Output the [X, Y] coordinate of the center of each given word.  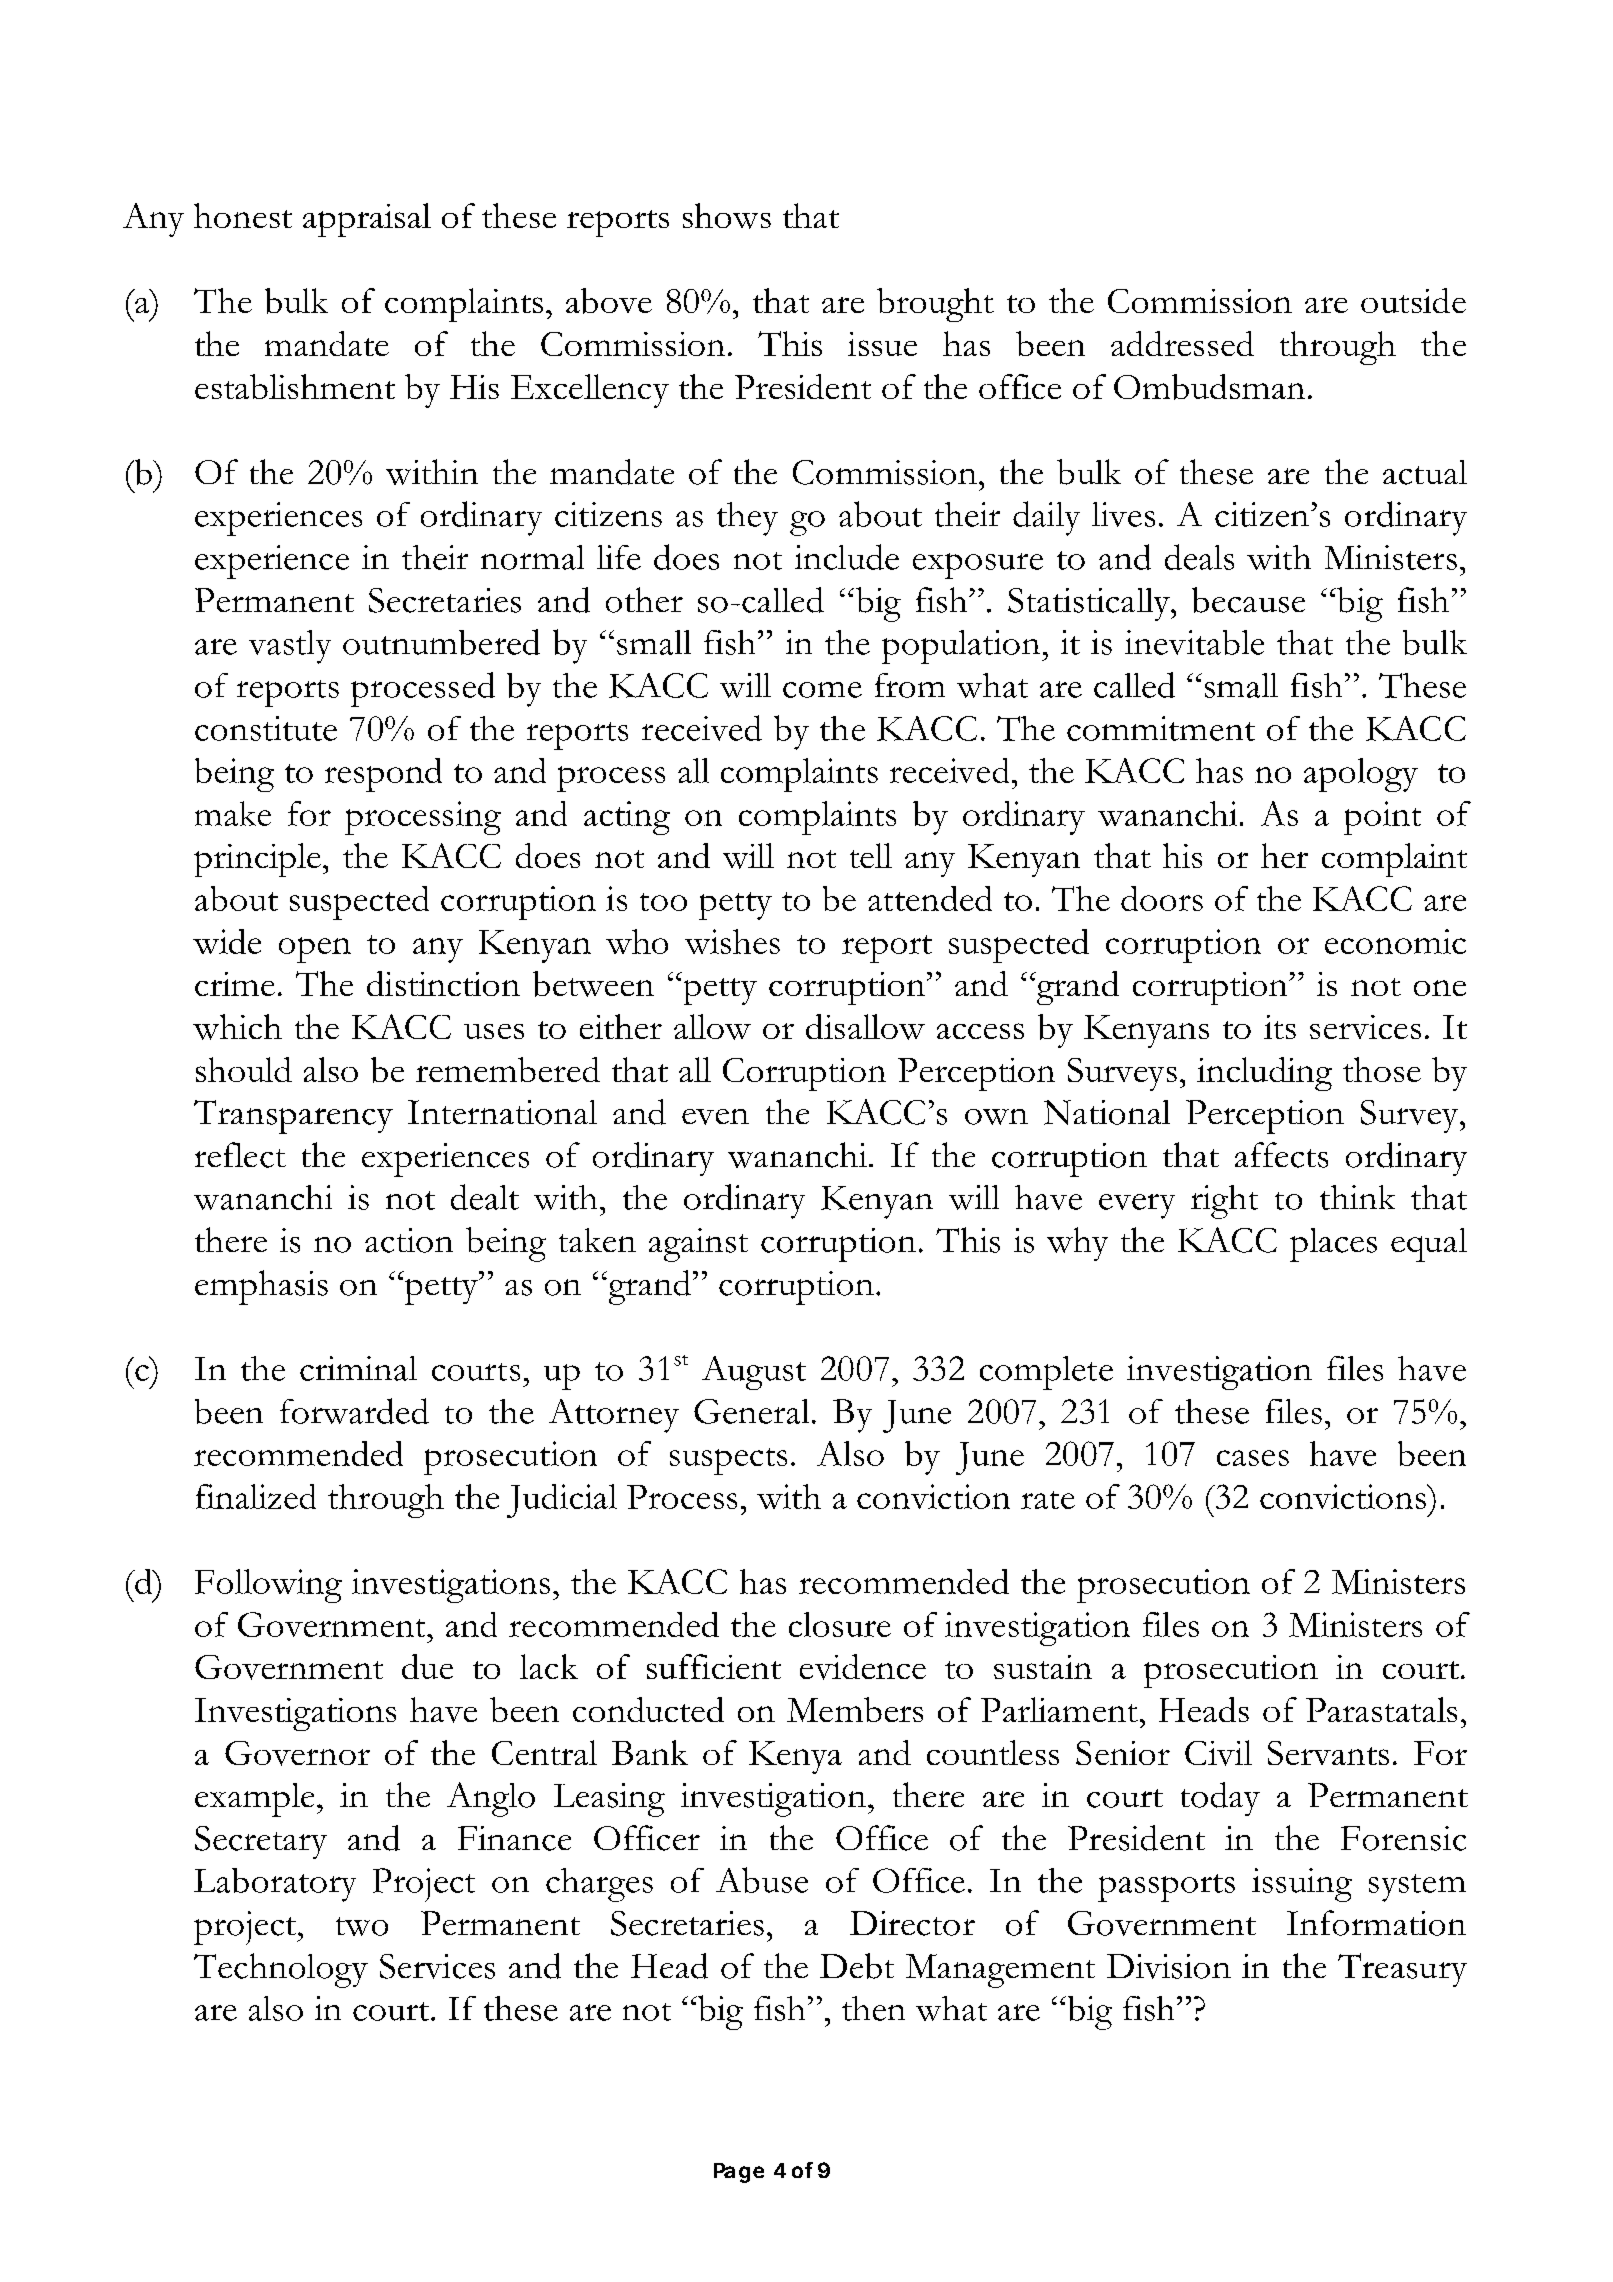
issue [882, 344]
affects [1281, 1155]
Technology [281, 1970]
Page [739, 2173]
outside [1413, 300]
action [409, 1240]
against [698, 1245]
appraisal [367, 220]
